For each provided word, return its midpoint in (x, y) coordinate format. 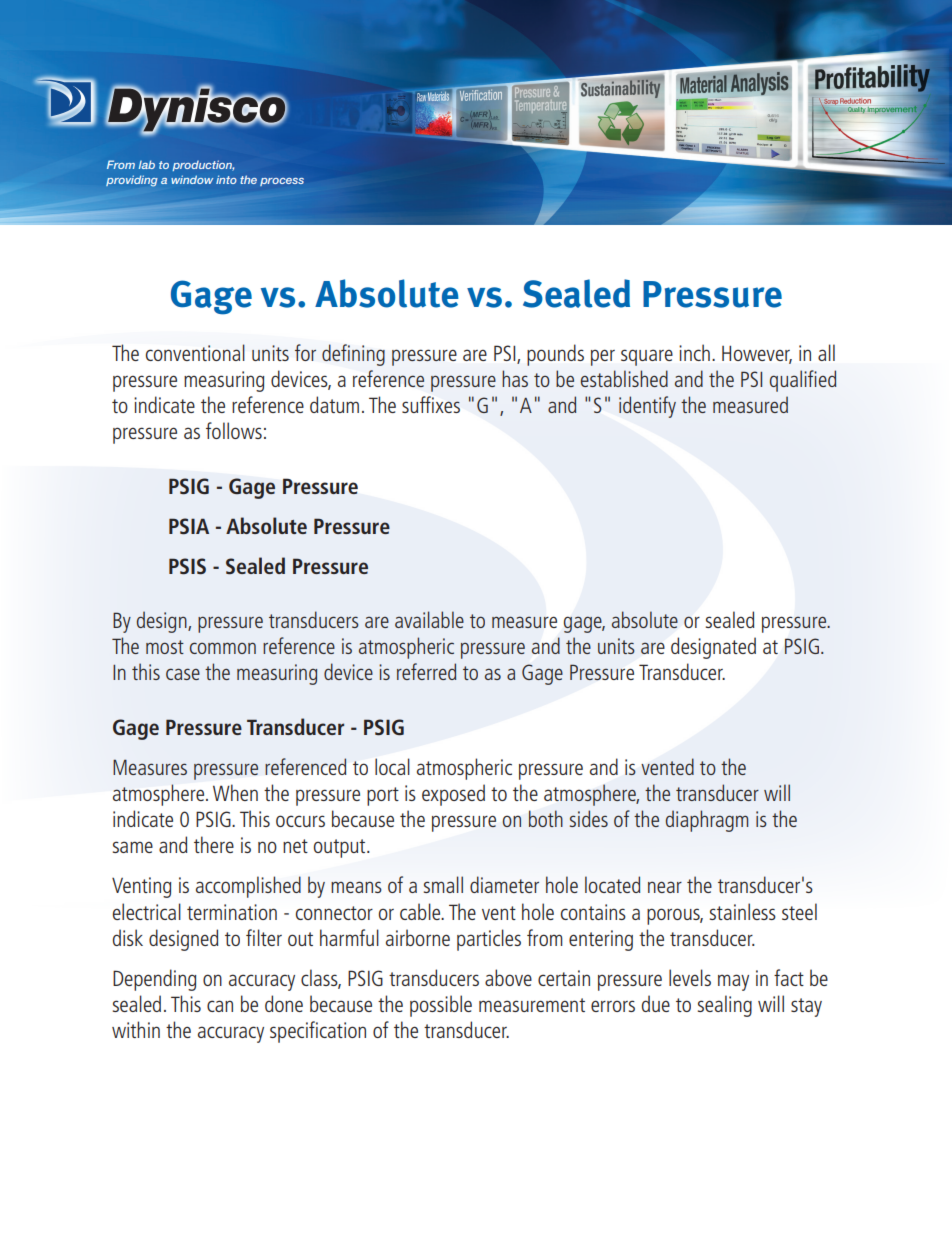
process (282, 182)
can (220, 1006)
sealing (725, 1006)
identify (647, 407)
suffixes (431, 404)
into (226, 179)
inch (694, 352)
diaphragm (707, 821)
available (429, 619)
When (235, 792)
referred (426, 671)
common (223, 648)
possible (441, 1006)
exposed (453, 795)
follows (234, 430)
